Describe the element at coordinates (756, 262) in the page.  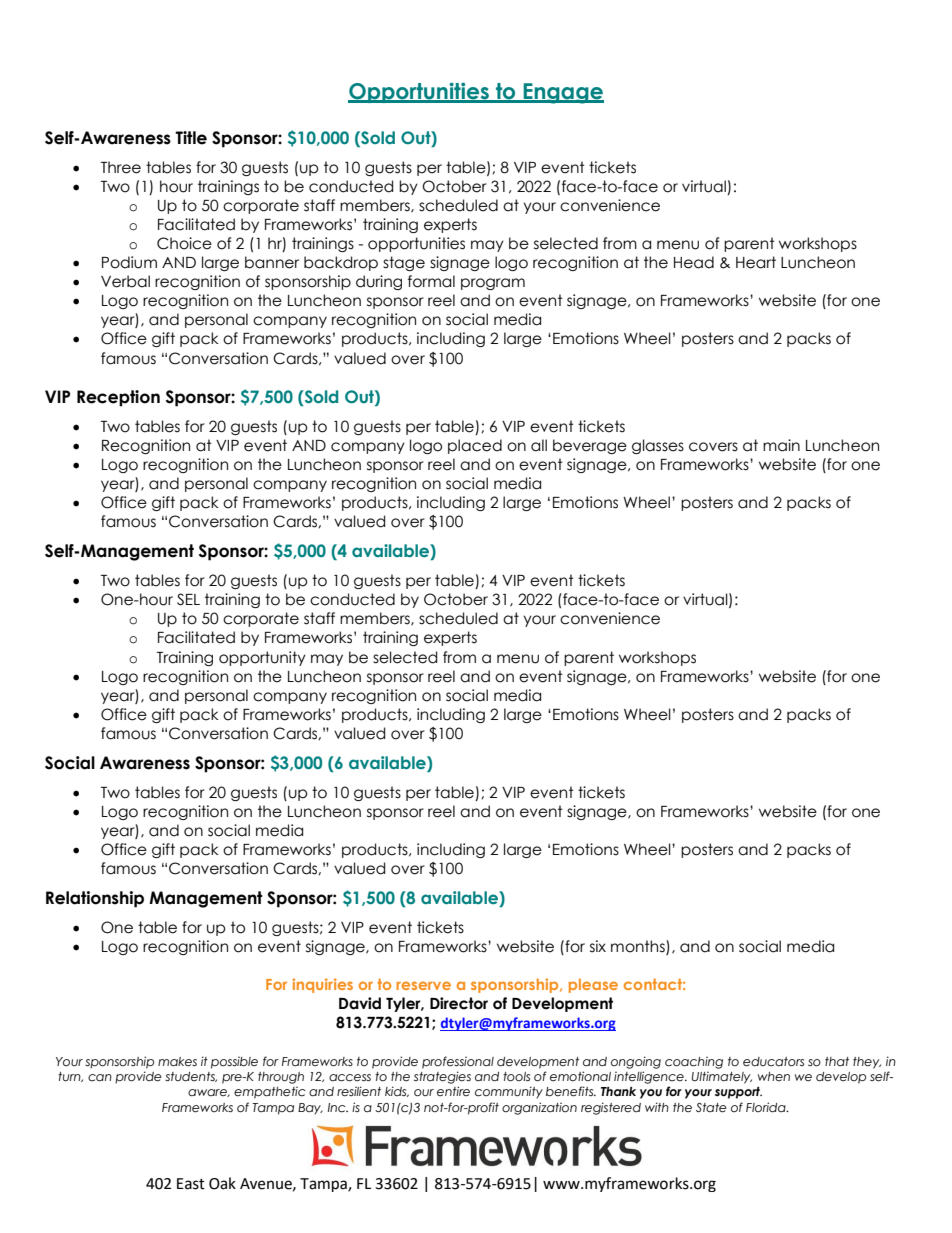
I see `Heart` at that location.
